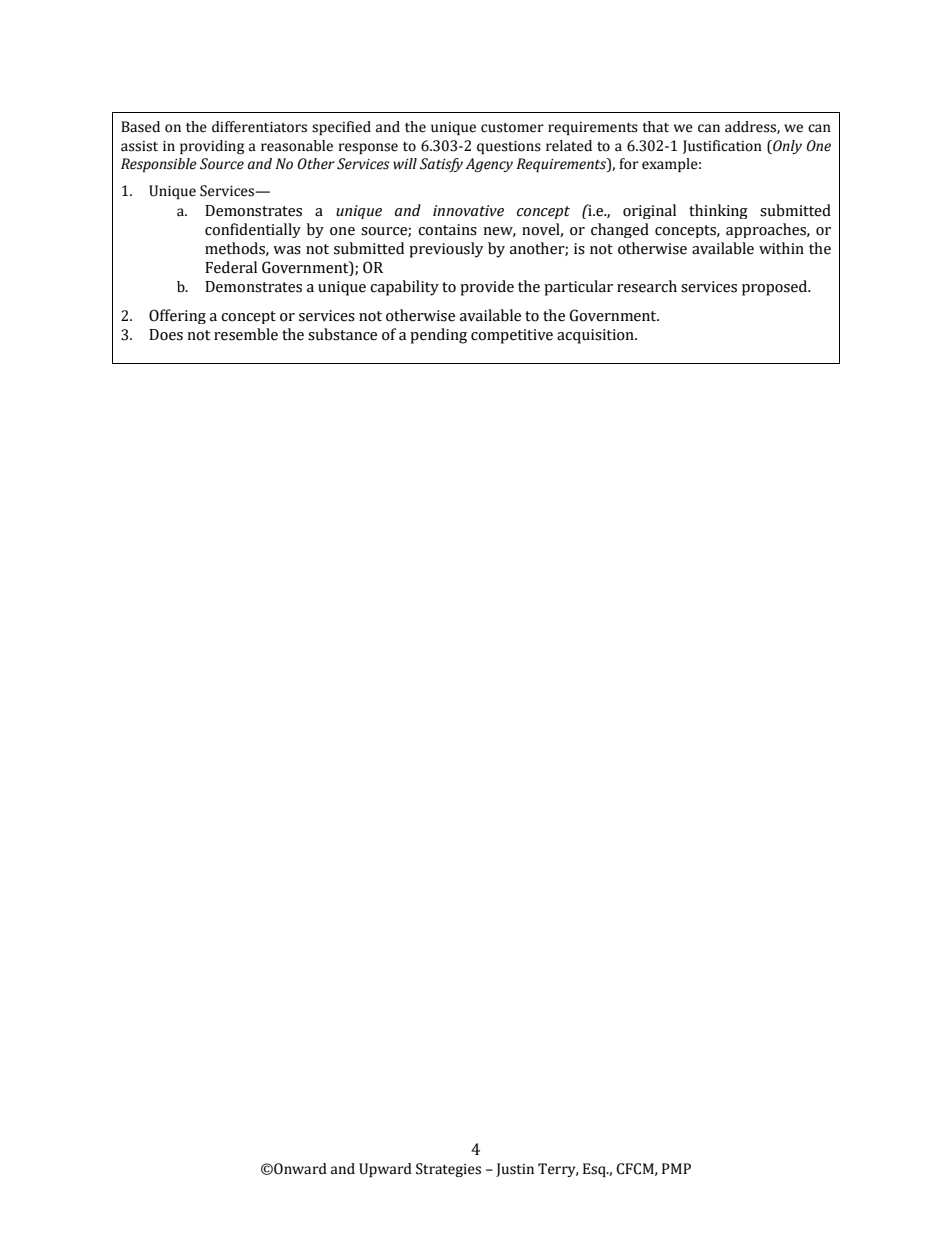  I want to click on resemble, so click(246, 334).
